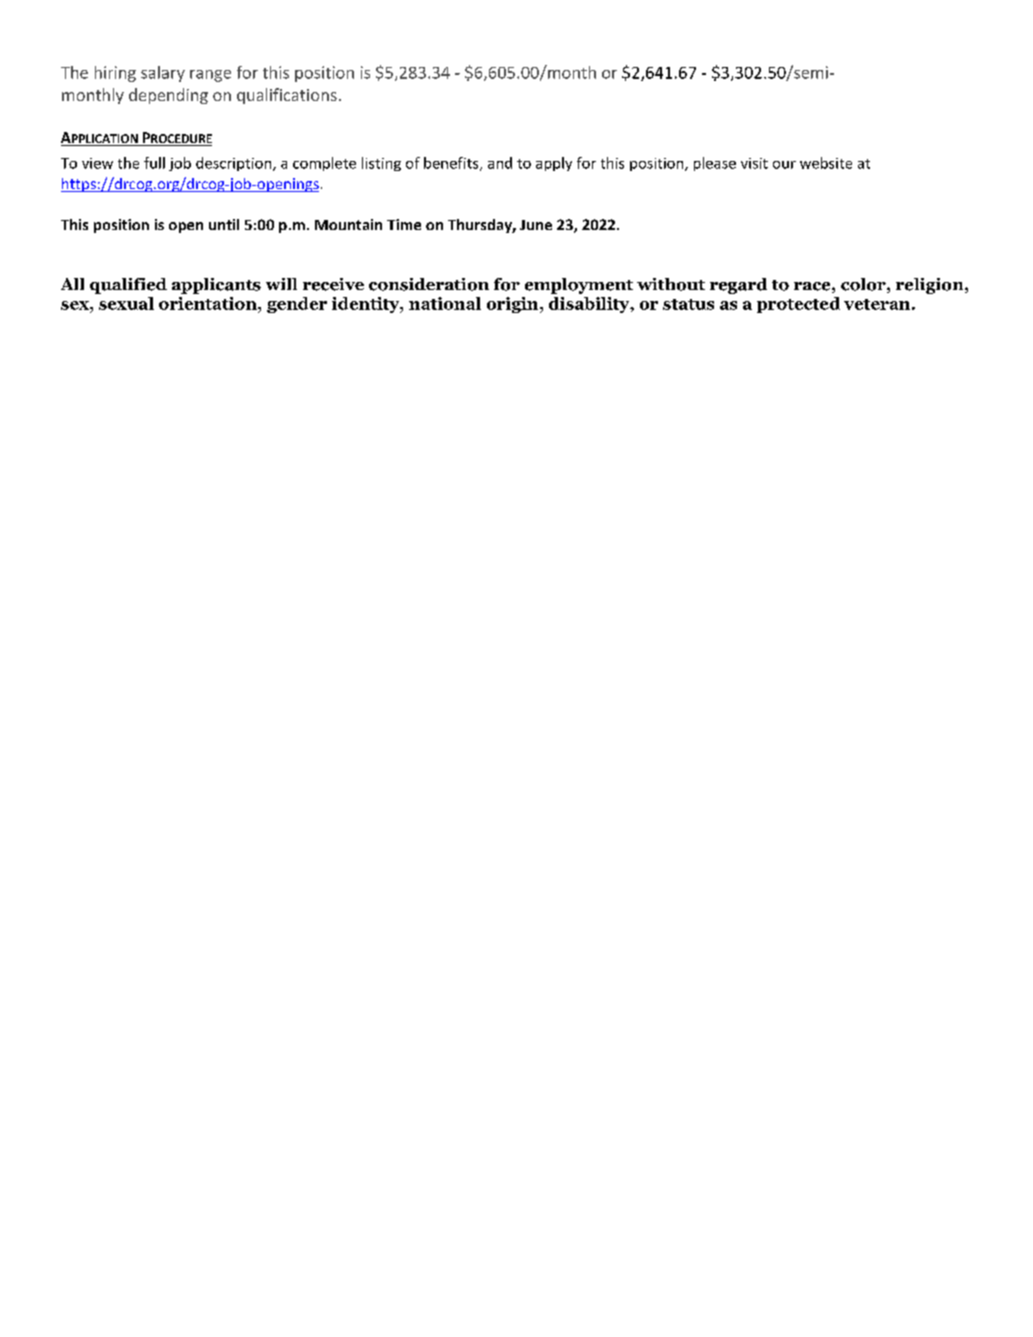  Describe the element at coordinates (210, 76) in the image. I see `range` at that location.
